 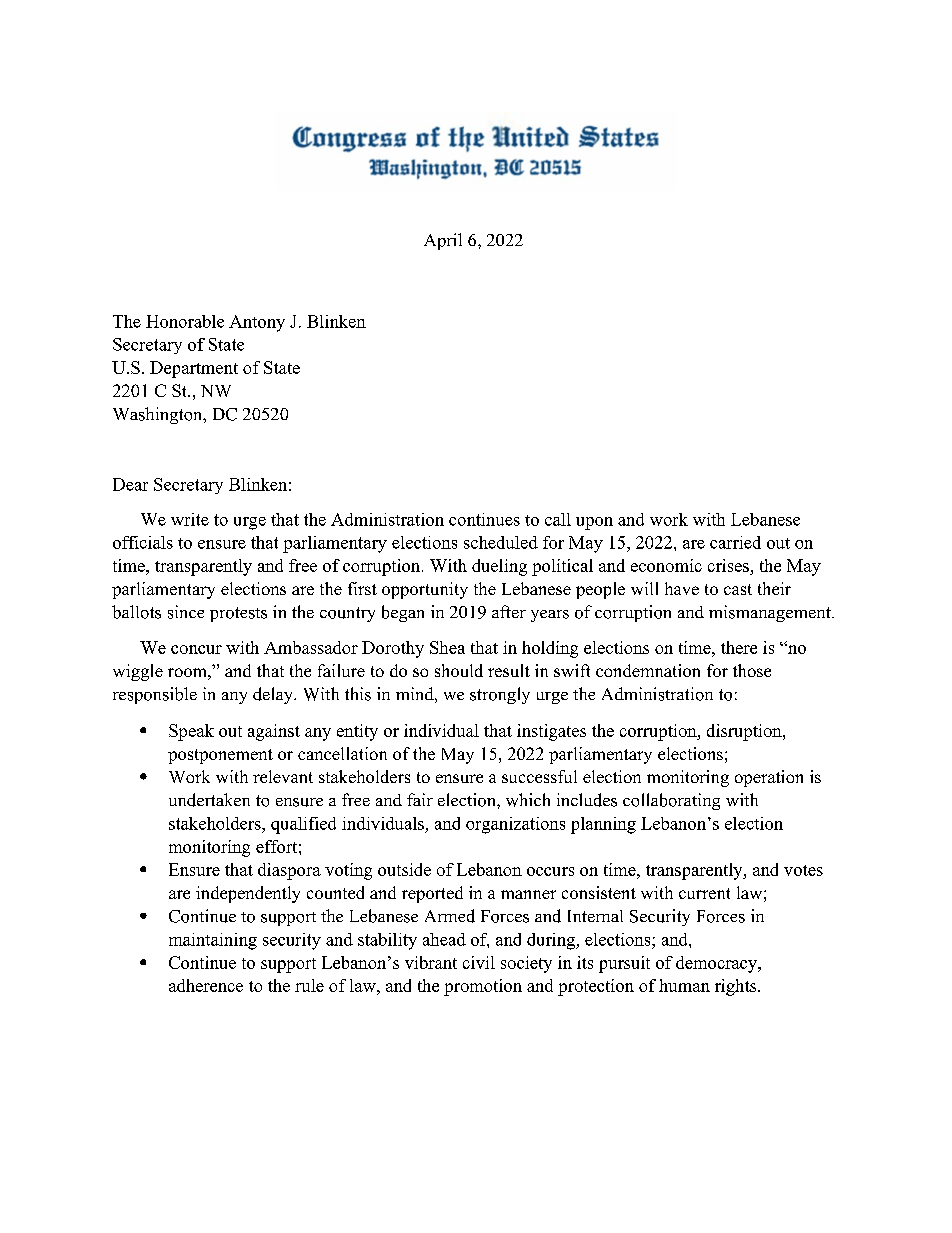 What do you see at coordinates (185, 321) in the screenshot?
I see `Honorable` at bounding box center [185, 321].
